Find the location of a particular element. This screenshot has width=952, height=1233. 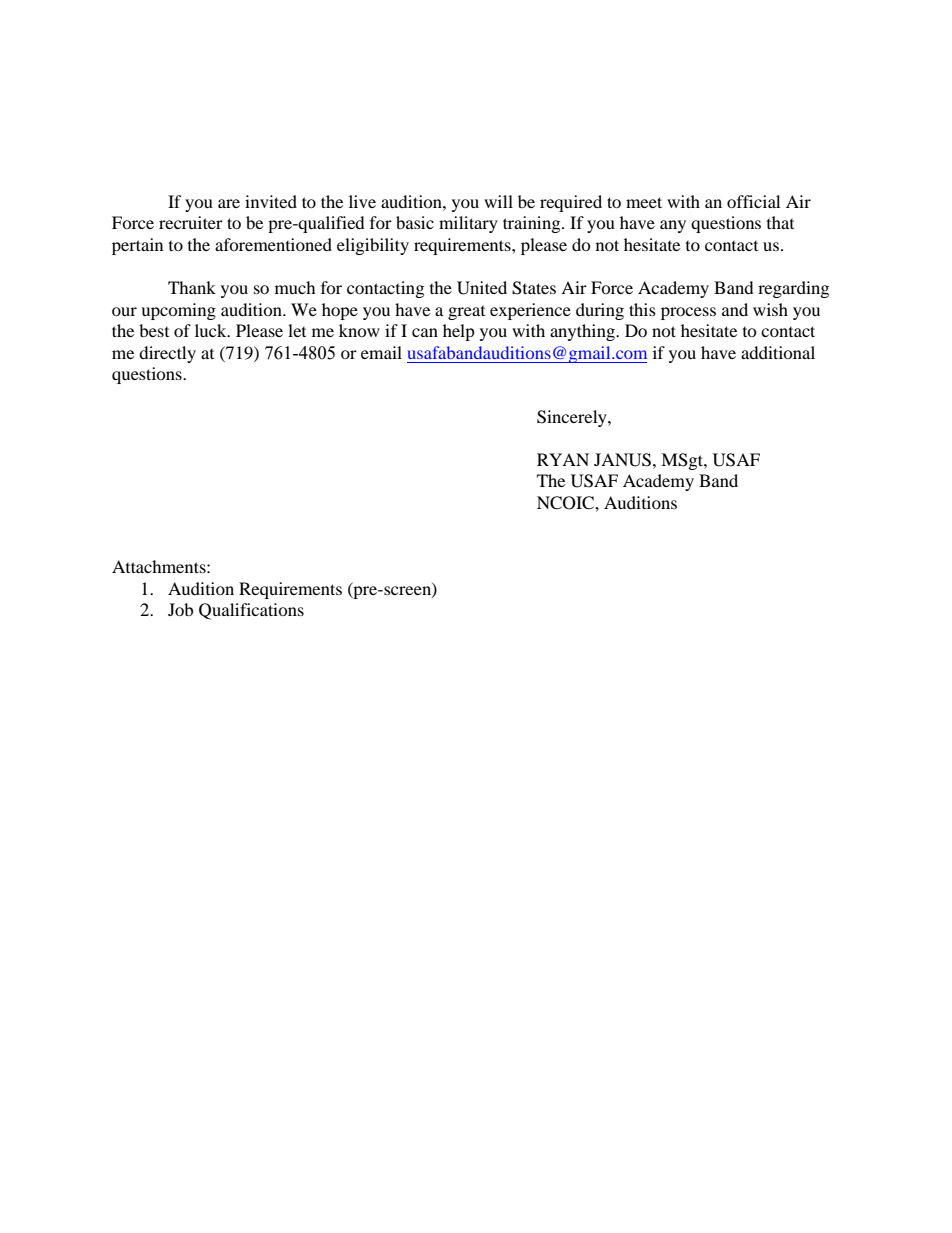

military is located at coordinates (468, 224).
